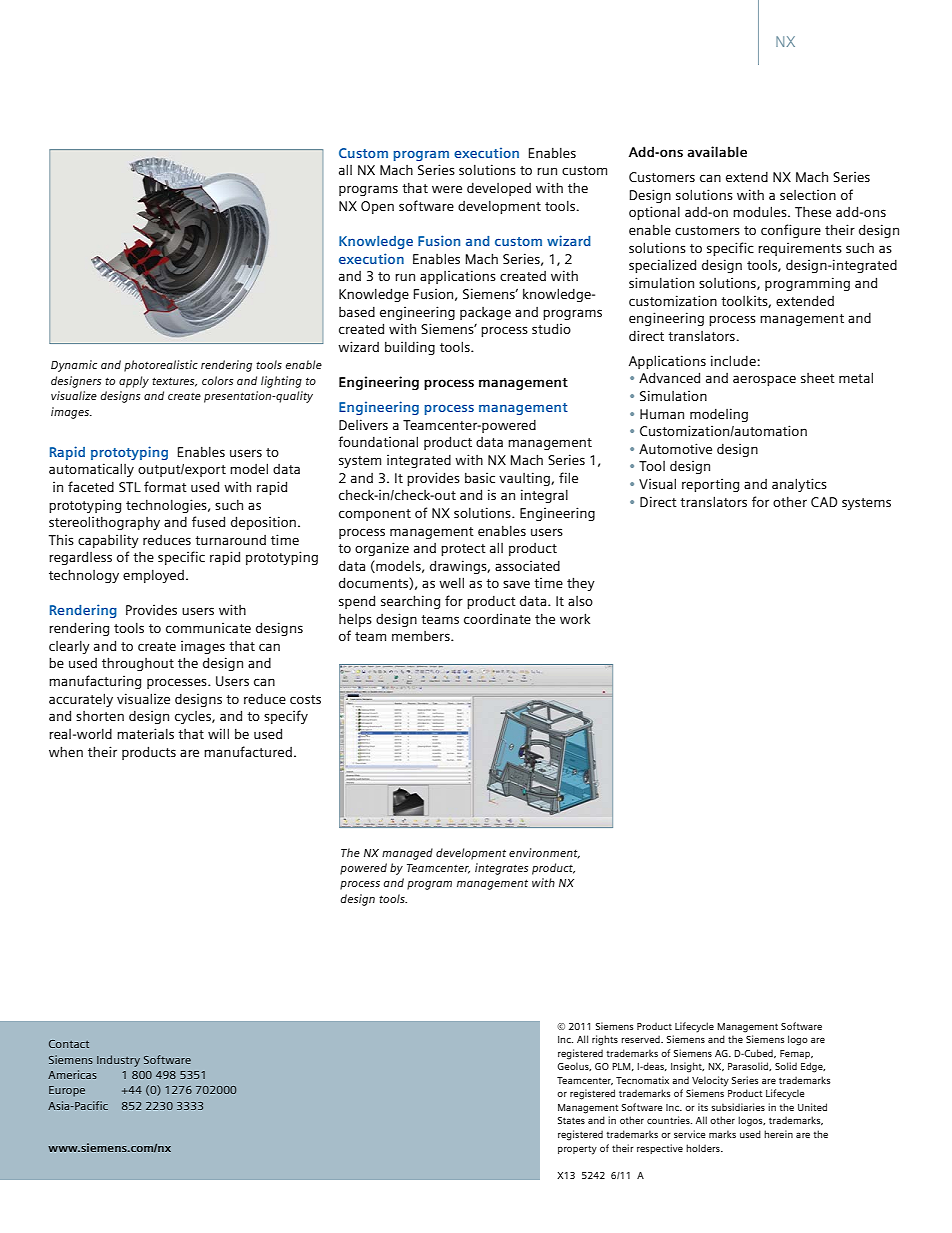 The width and height of the screenshot is (952, 1233). What do you see at coordinates (499, 189) in the screenshot?
I see `developed` at bounding box center [499, 189].
